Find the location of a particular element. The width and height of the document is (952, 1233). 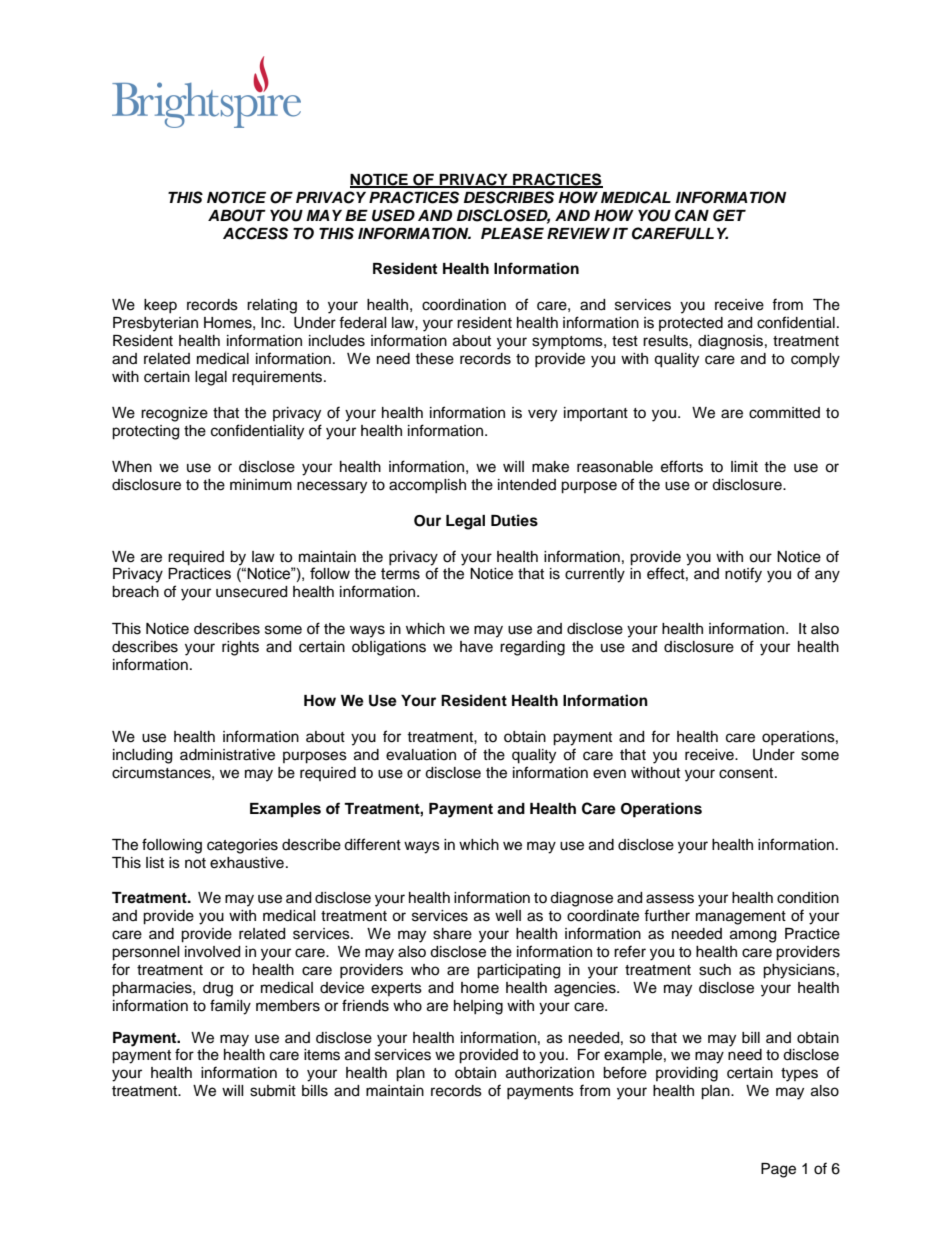

consent is located at coordinates (747, 773).
